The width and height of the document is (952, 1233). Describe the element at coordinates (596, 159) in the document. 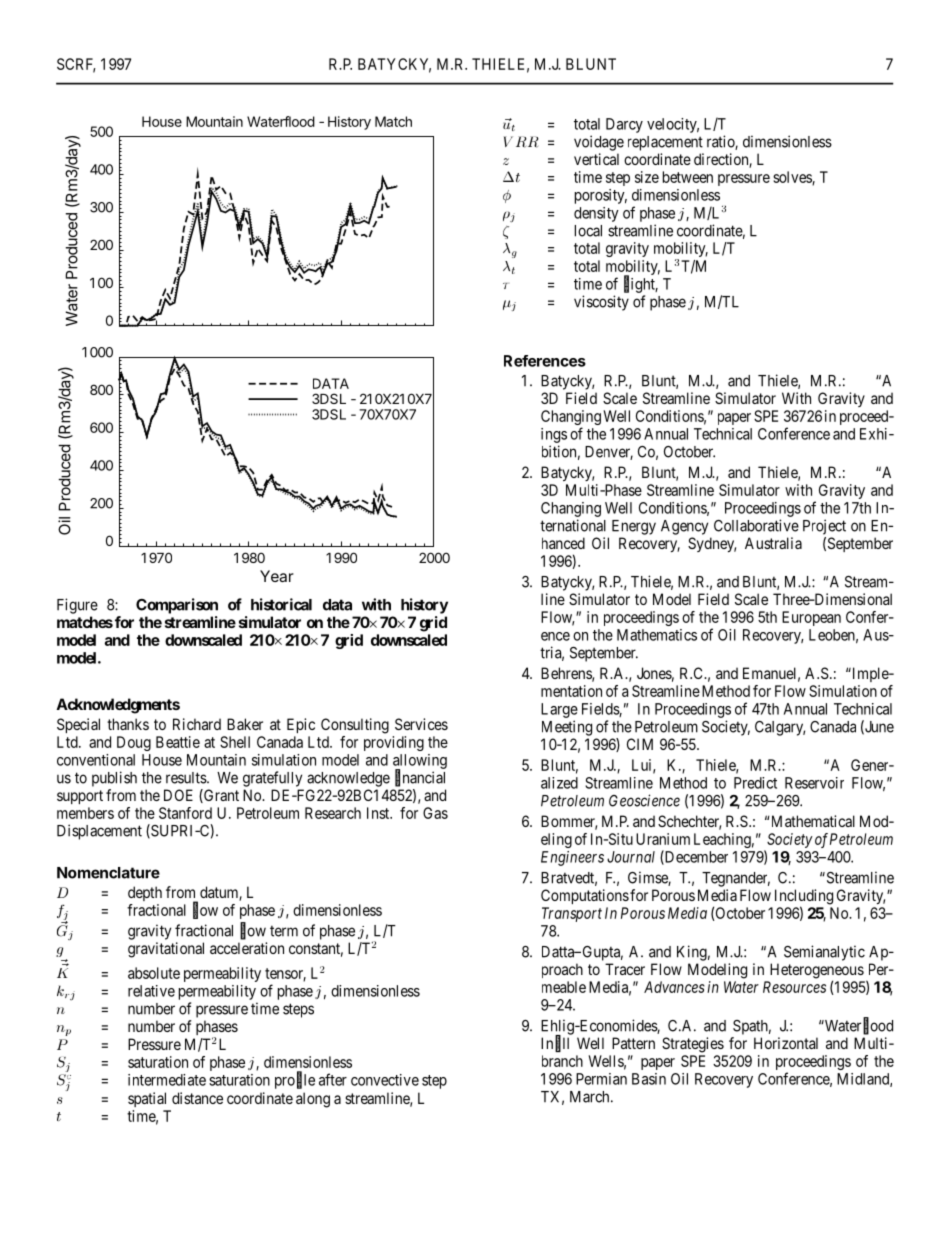

I see `vertical` at that location.
